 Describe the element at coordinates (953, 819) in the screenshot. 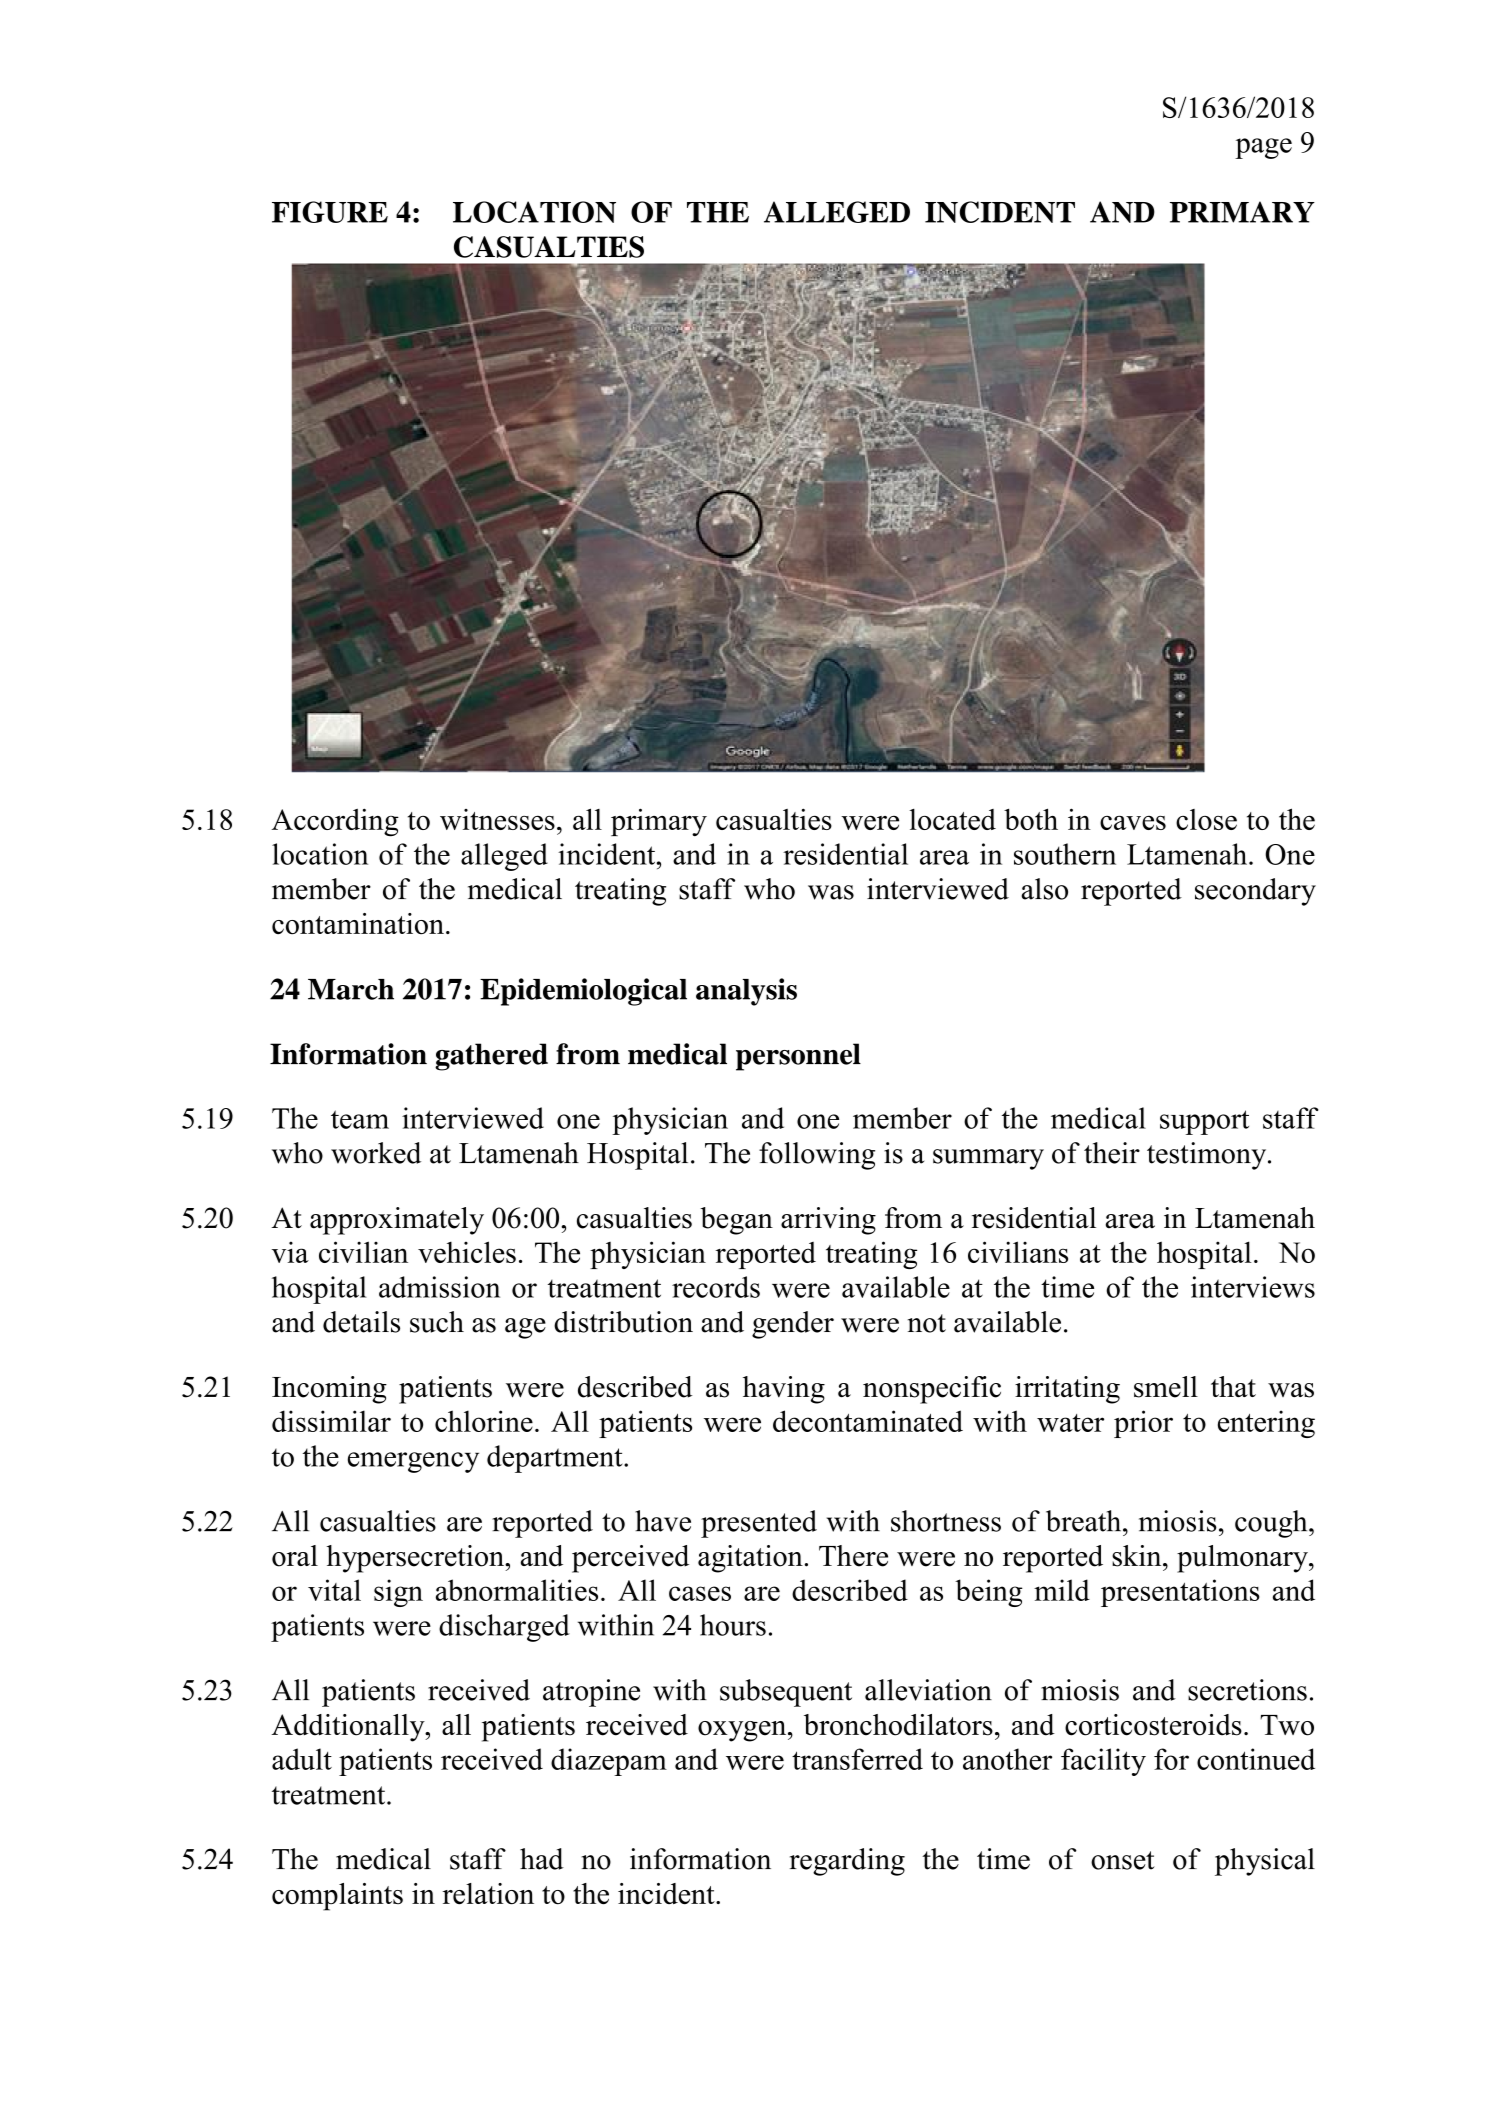

I see `located` at that location.
